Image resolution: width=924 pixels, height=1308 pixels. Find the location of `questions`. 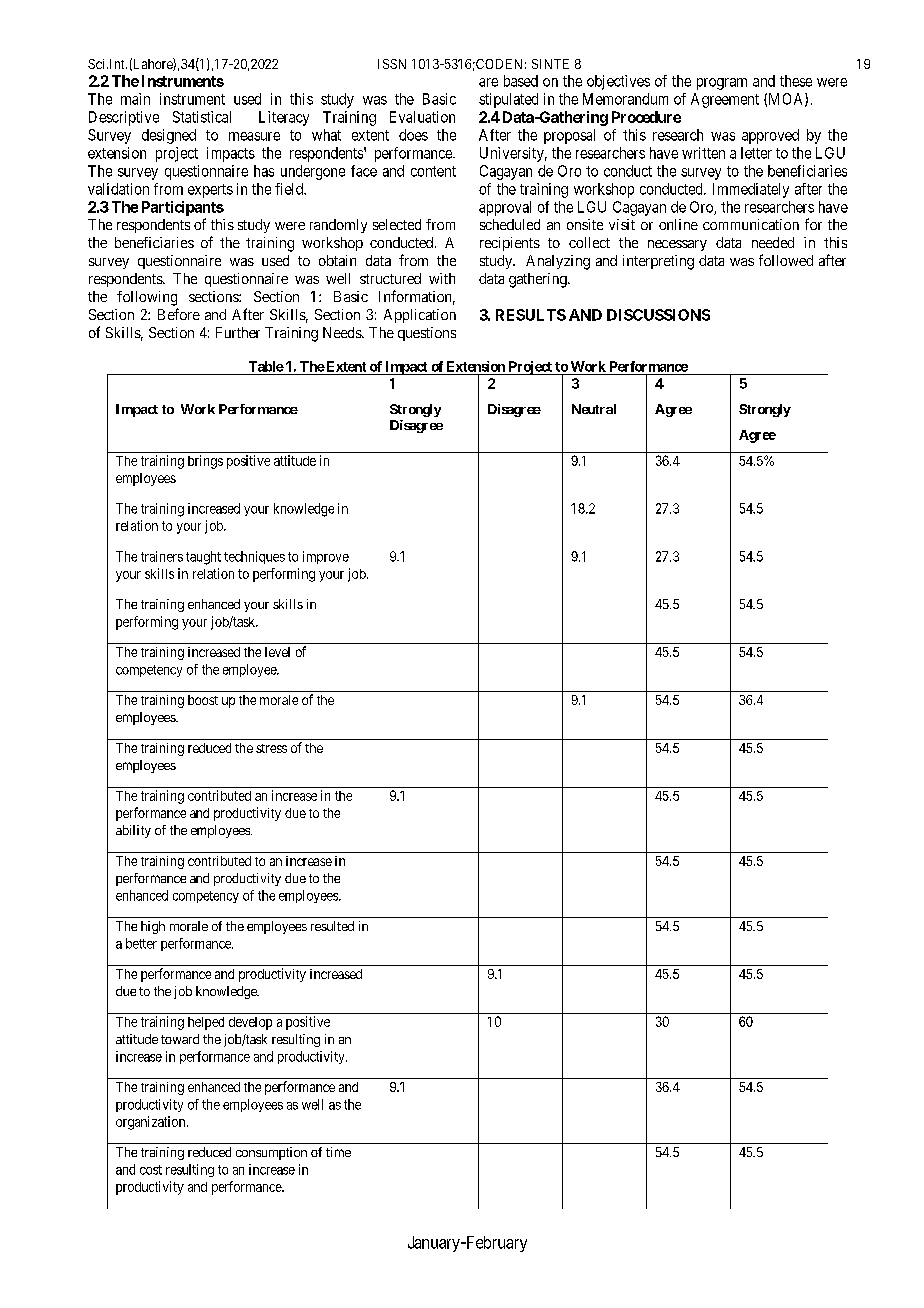

questions is located at coordinates (427, 334).
